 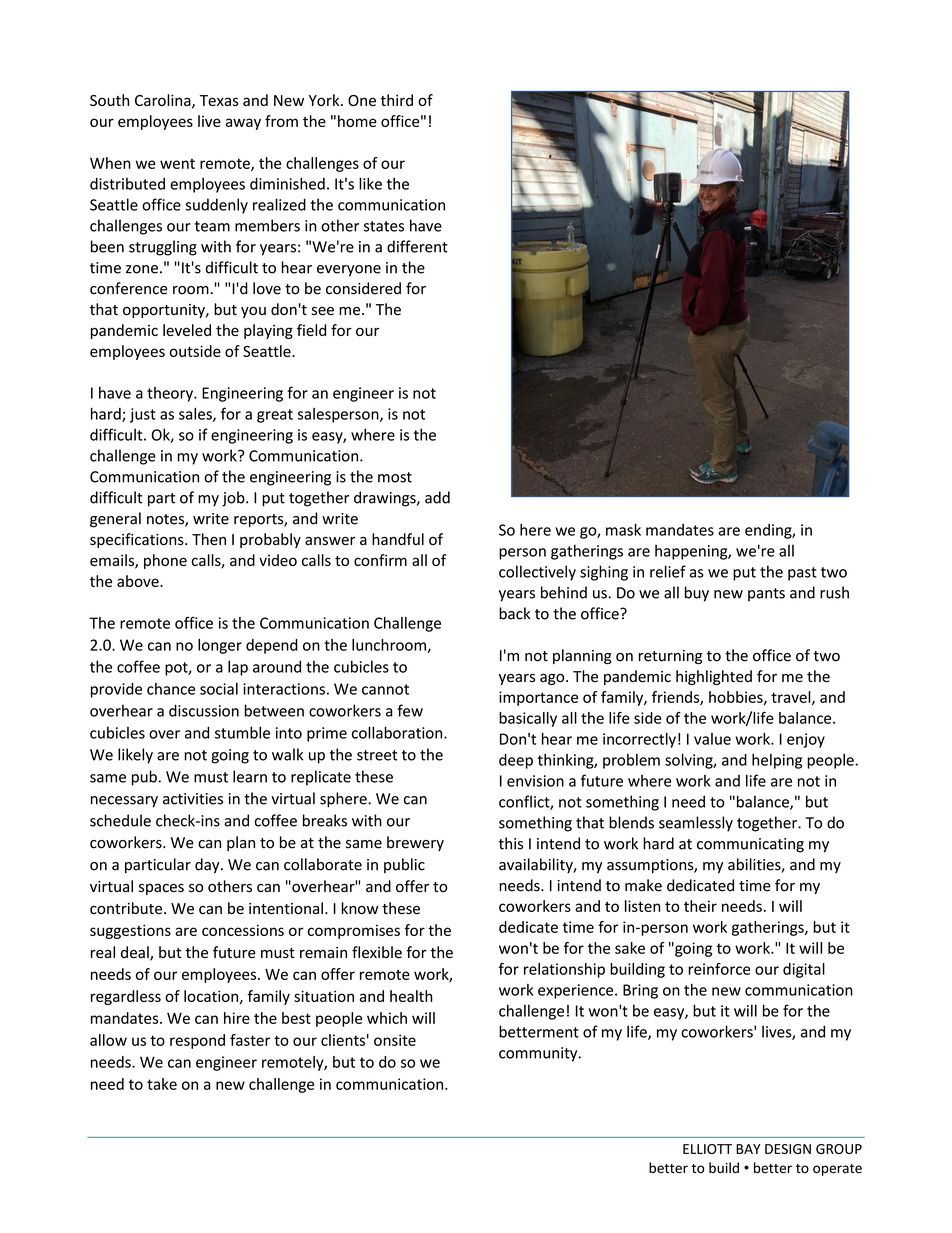 I want to click on went, so click(x=177, y=163).
